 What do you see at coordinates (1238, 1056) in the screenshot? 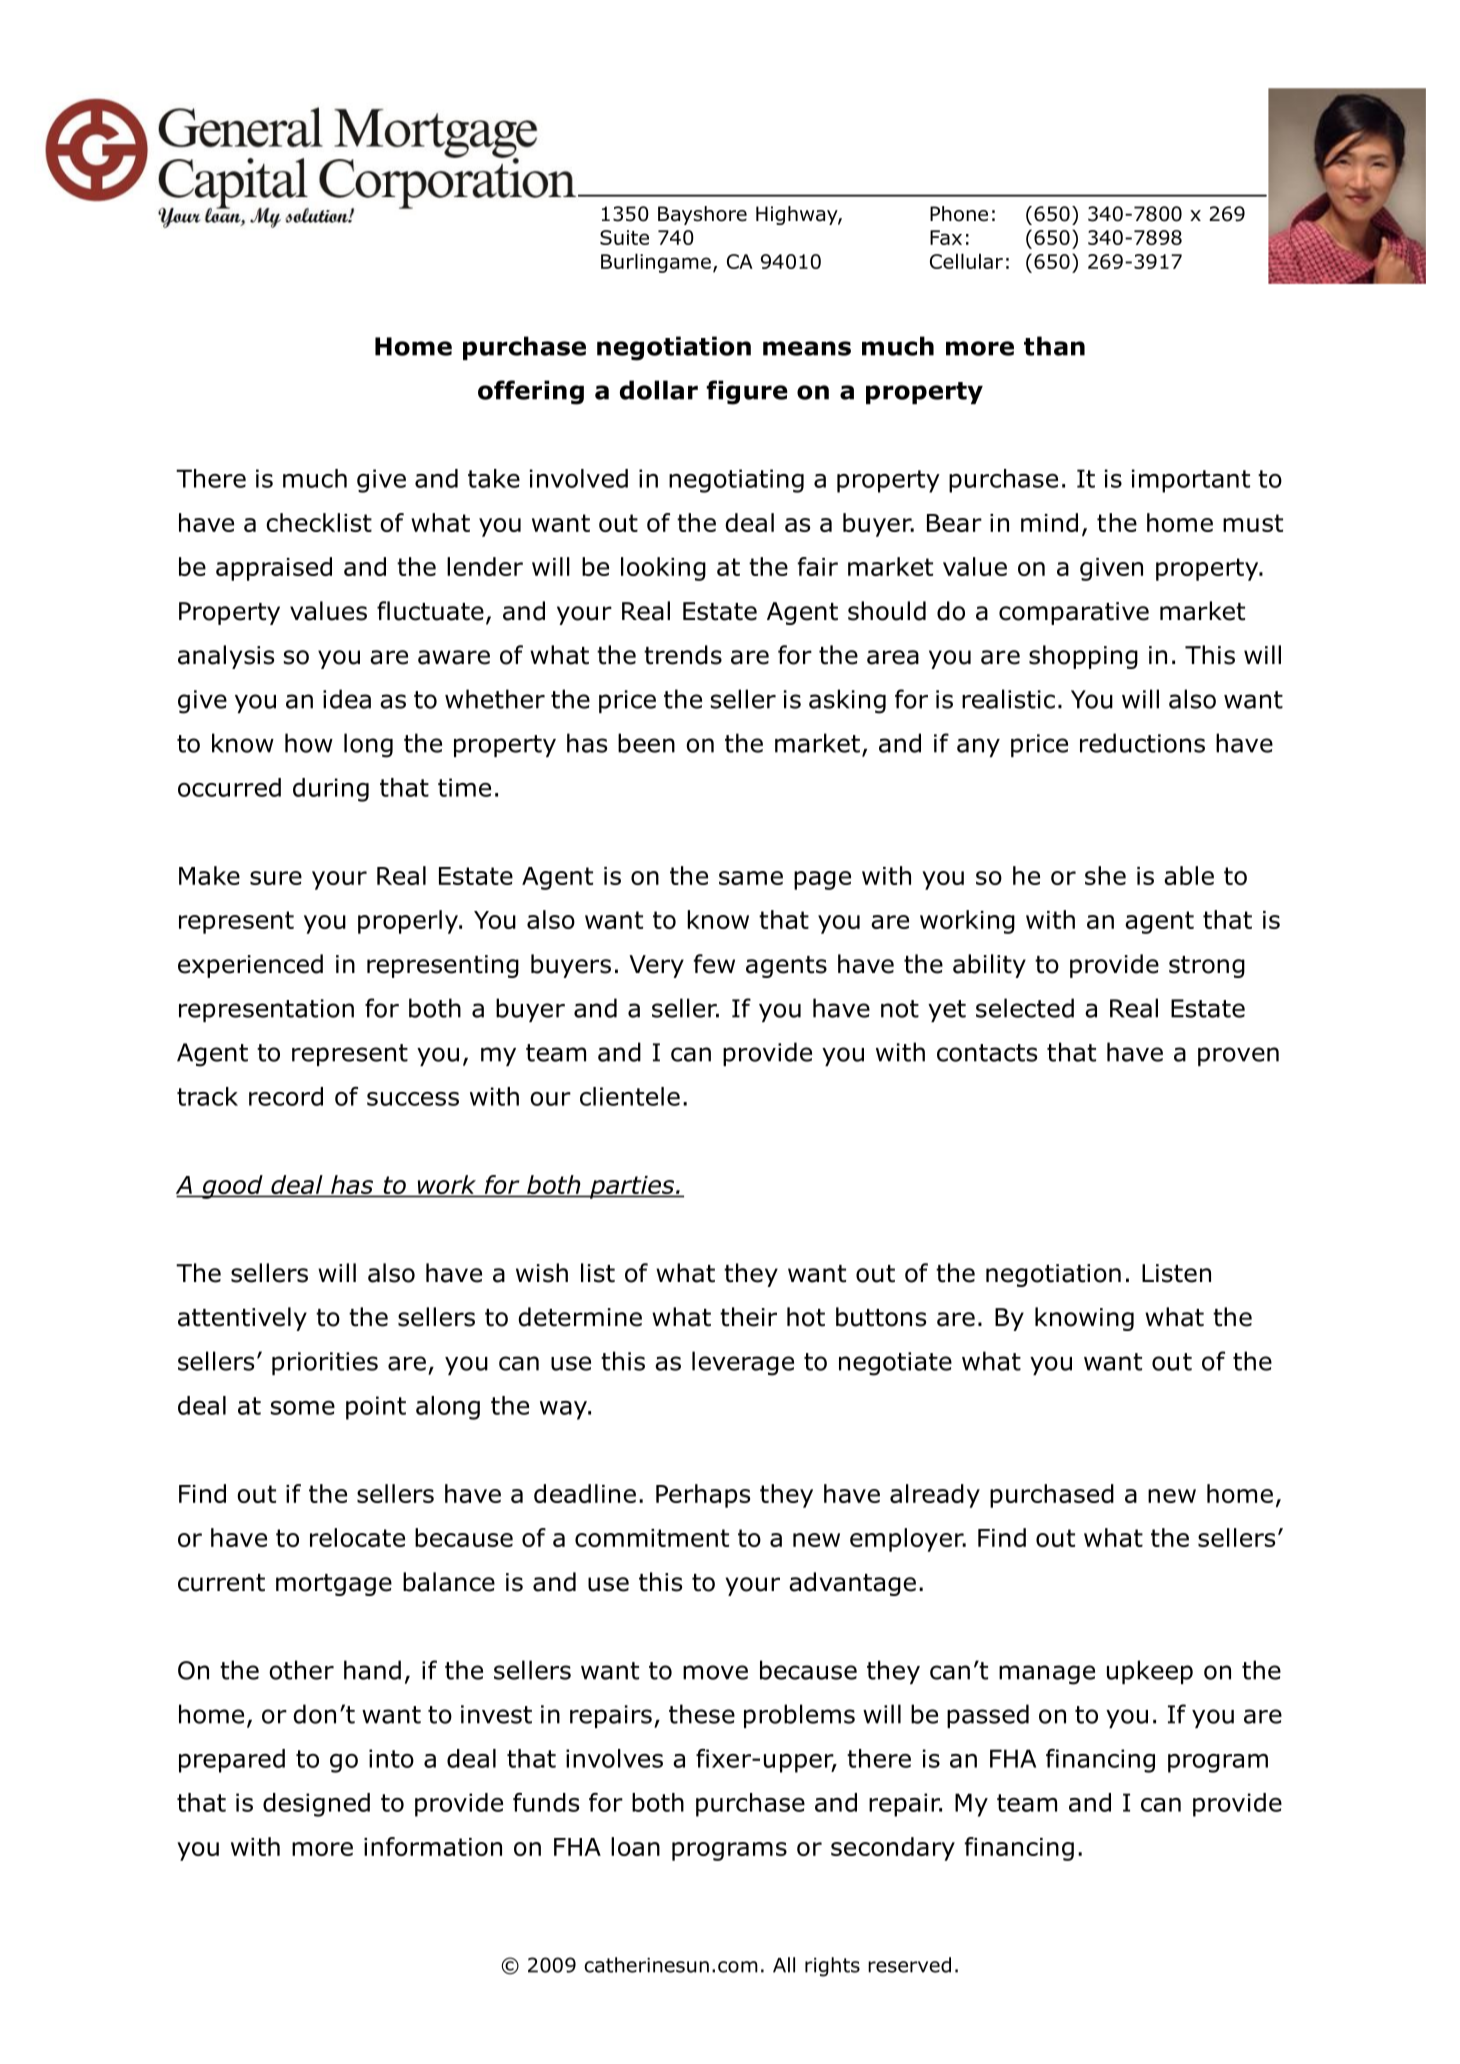
I see `proven` at bounding box center [1238, 1056].
